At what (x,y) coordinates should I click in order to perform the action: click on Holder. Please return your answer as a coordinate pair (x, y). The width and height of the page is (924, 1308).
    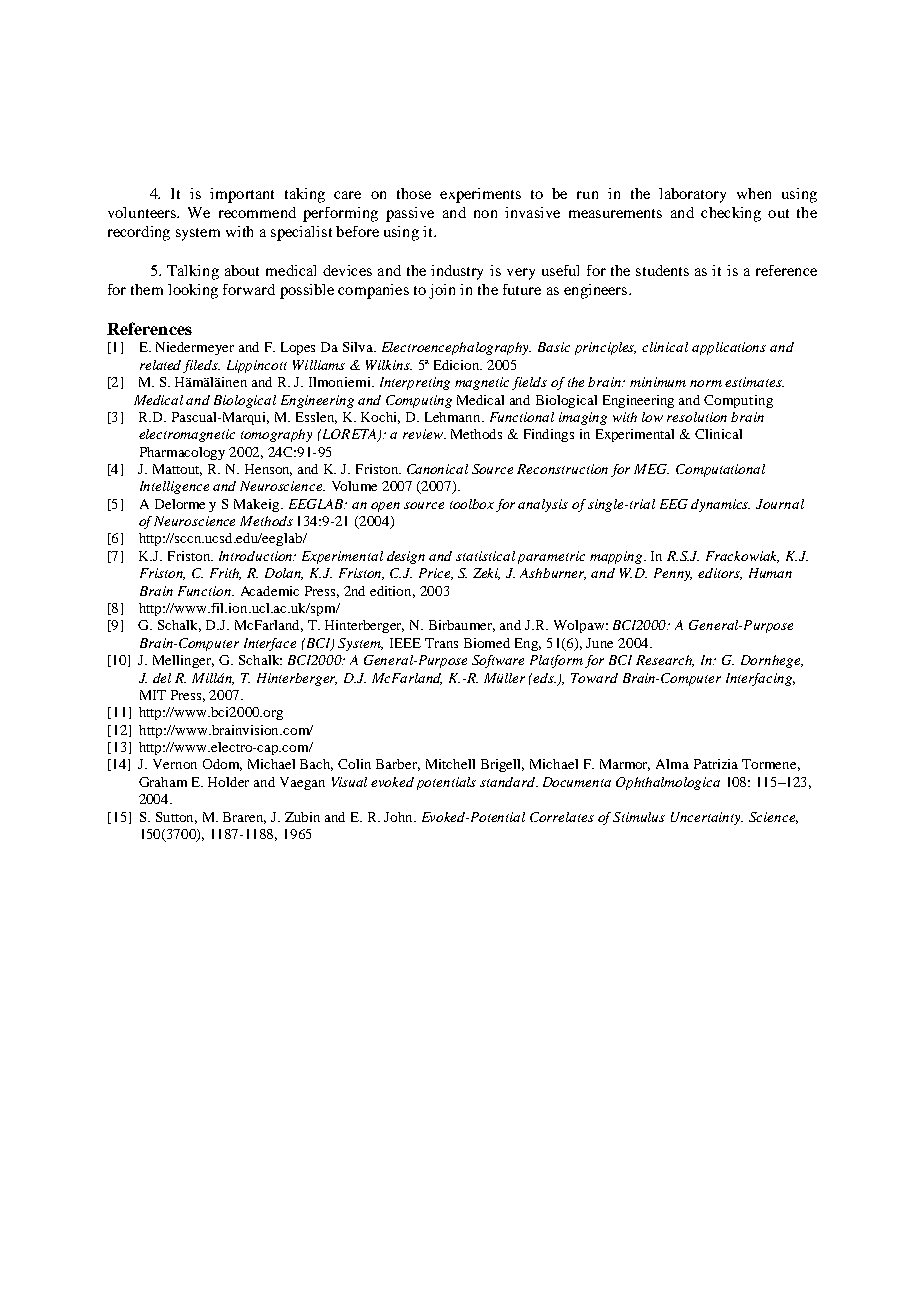
    Looking at the image, I should click on (228, 782).
